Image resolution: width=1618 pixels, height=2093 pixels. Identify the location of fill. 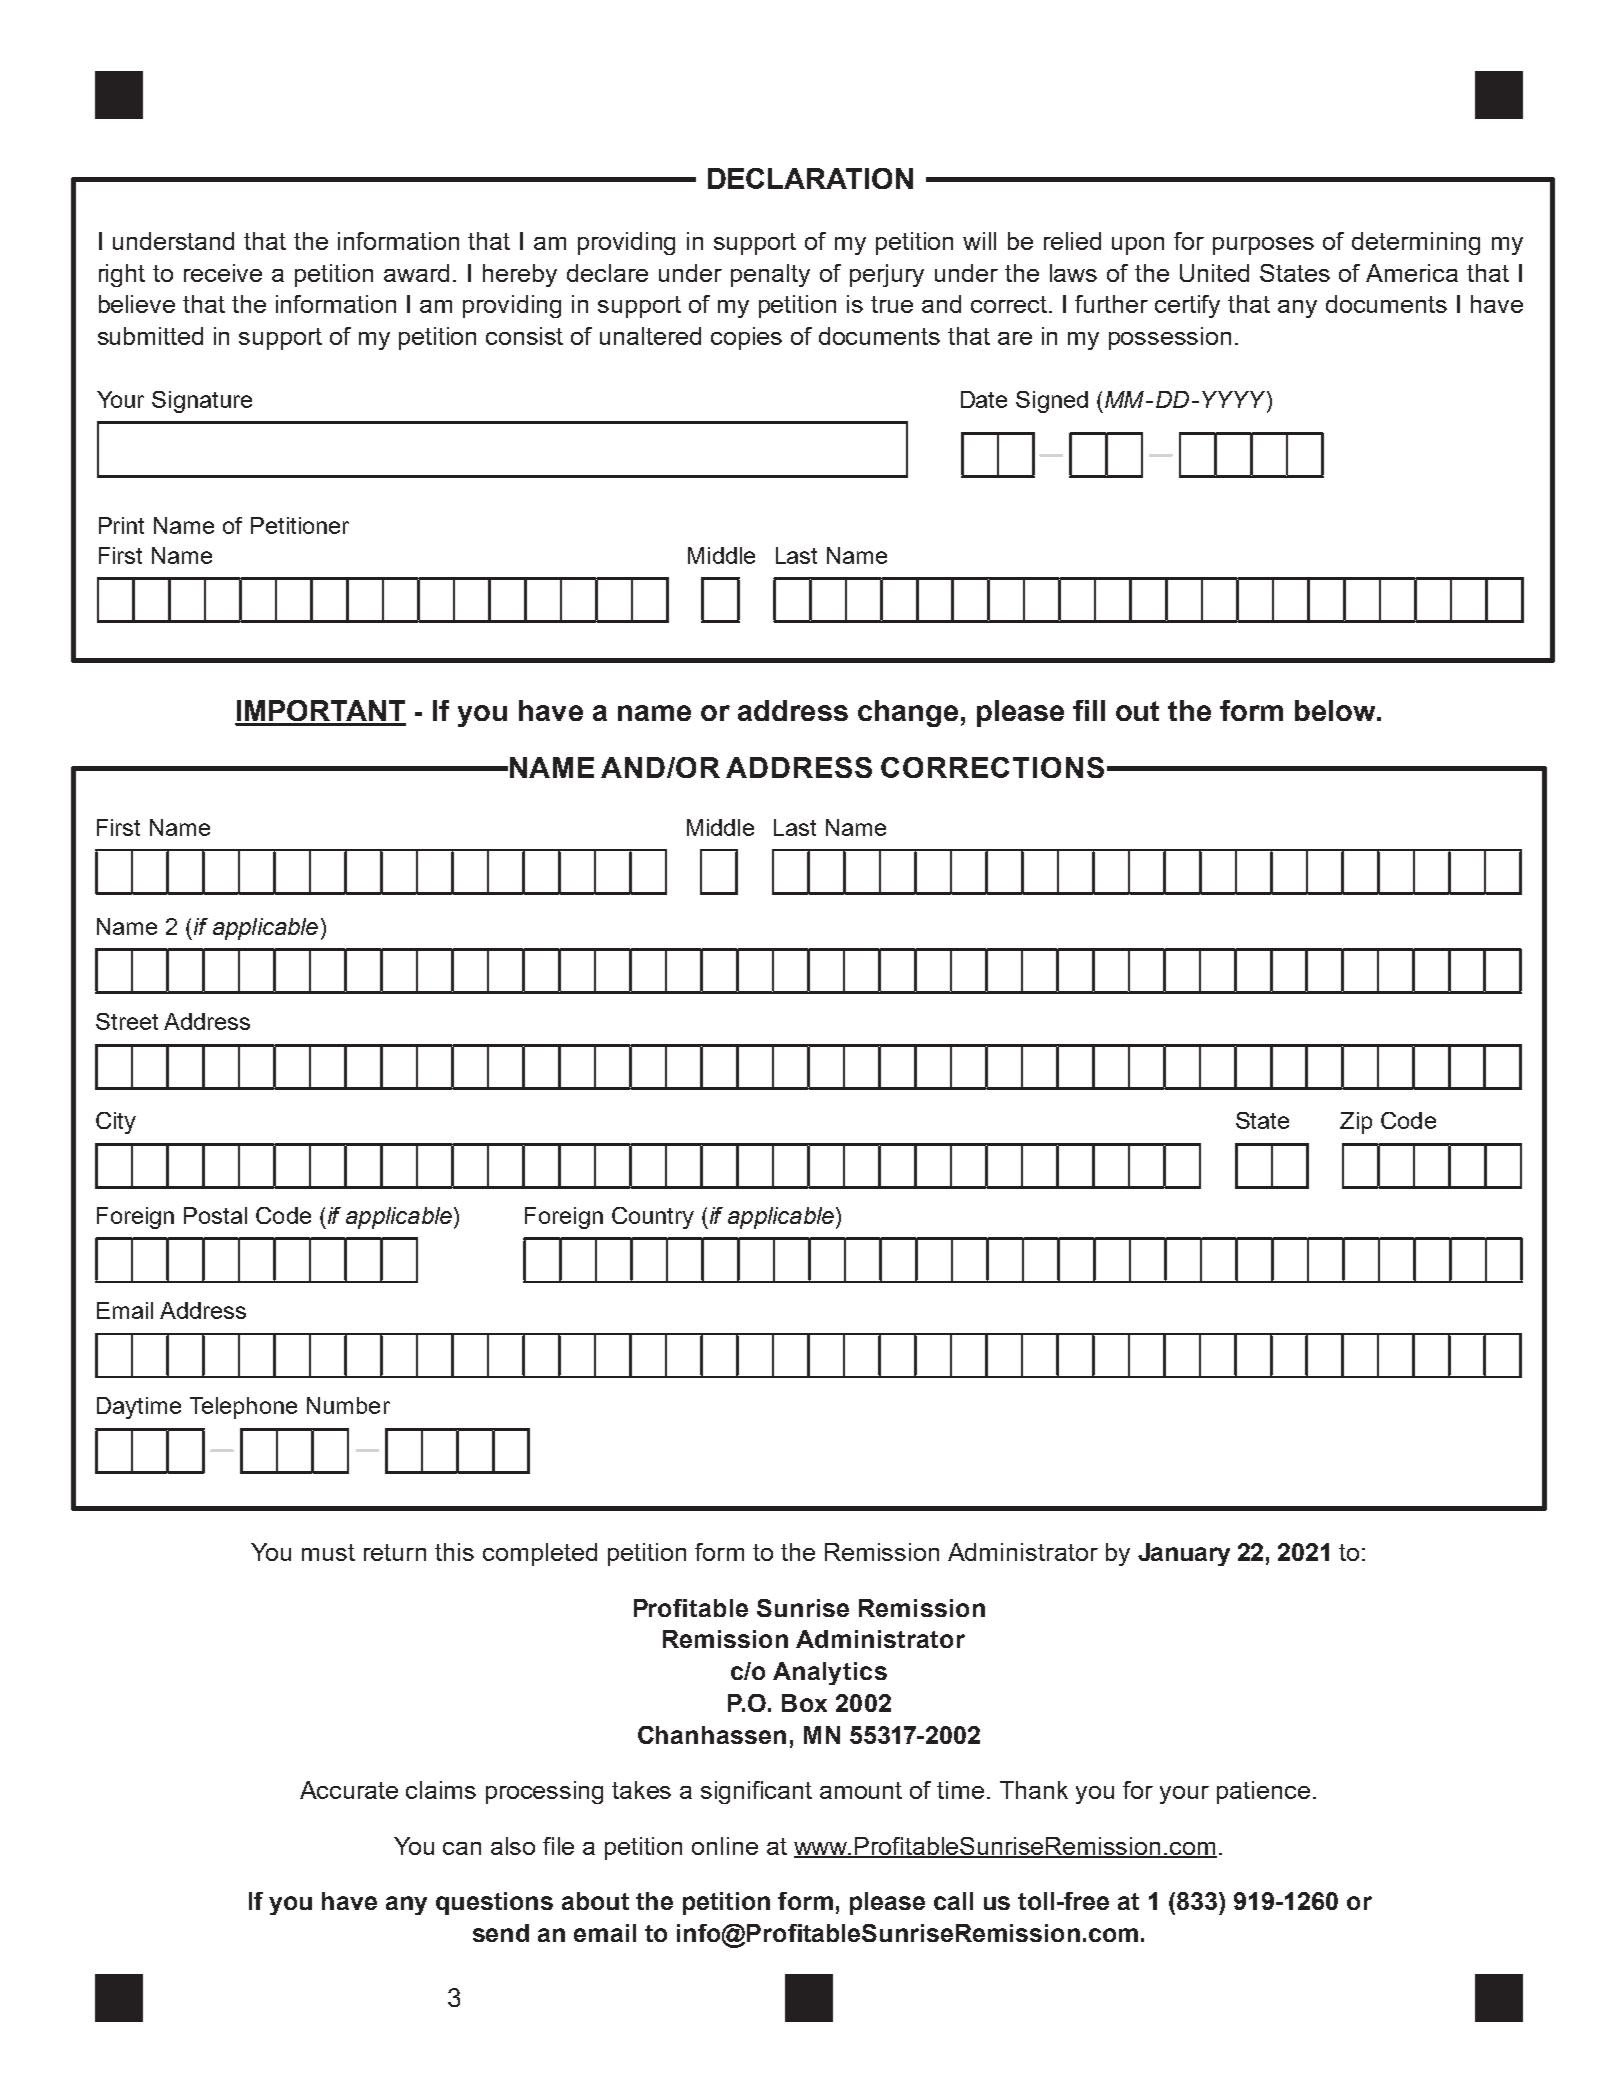
(1089, 710).
